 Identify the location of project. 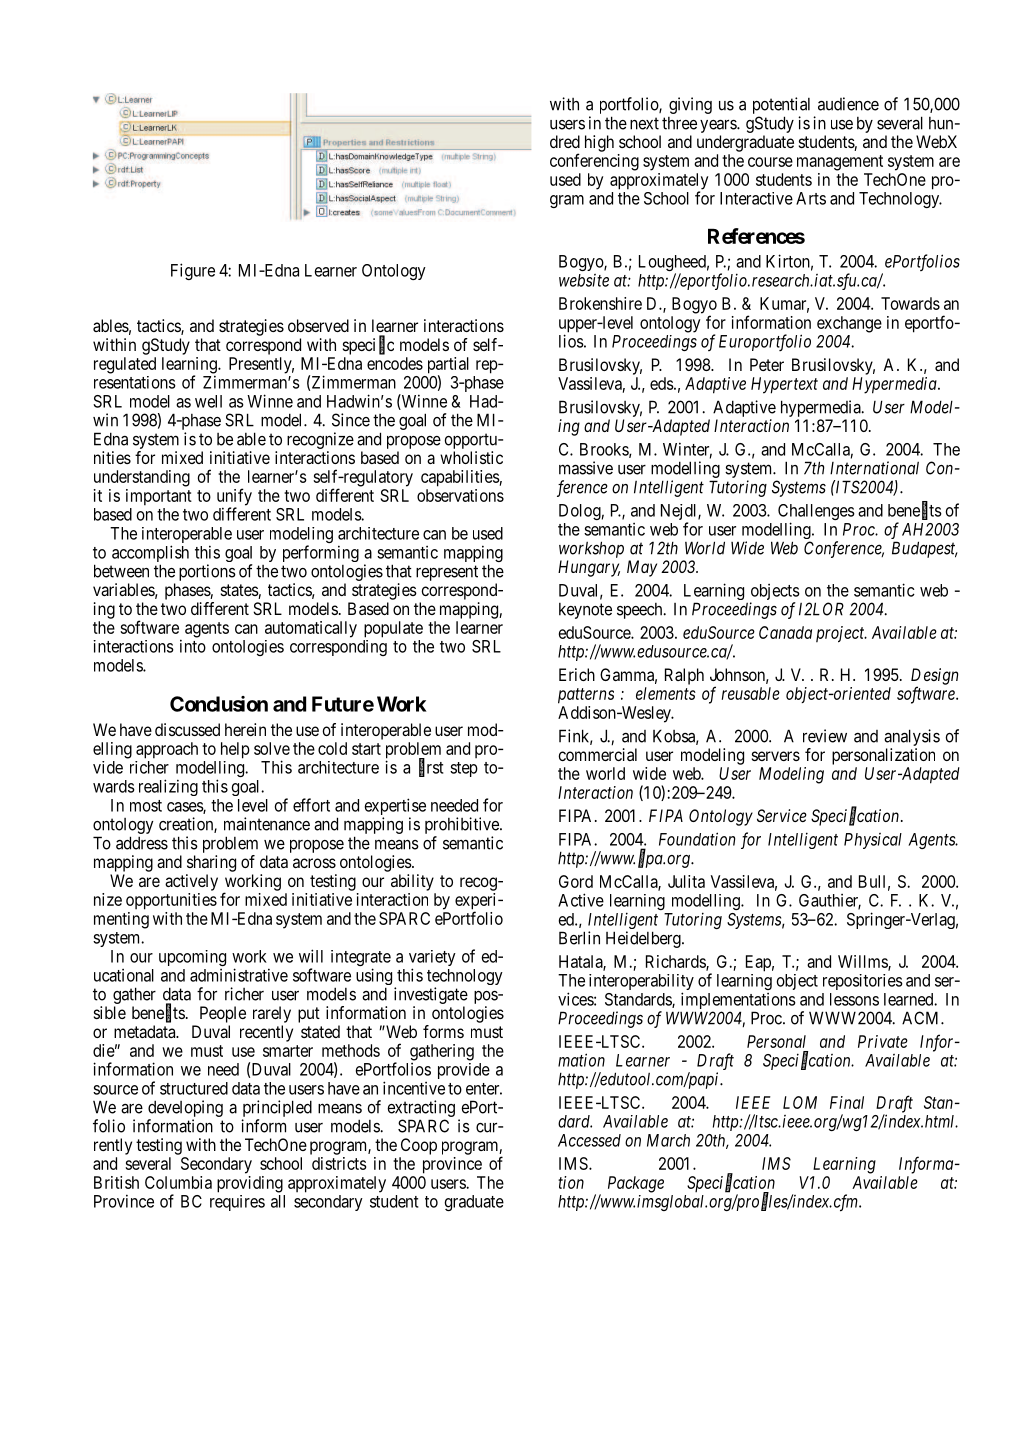
(841, 634).
